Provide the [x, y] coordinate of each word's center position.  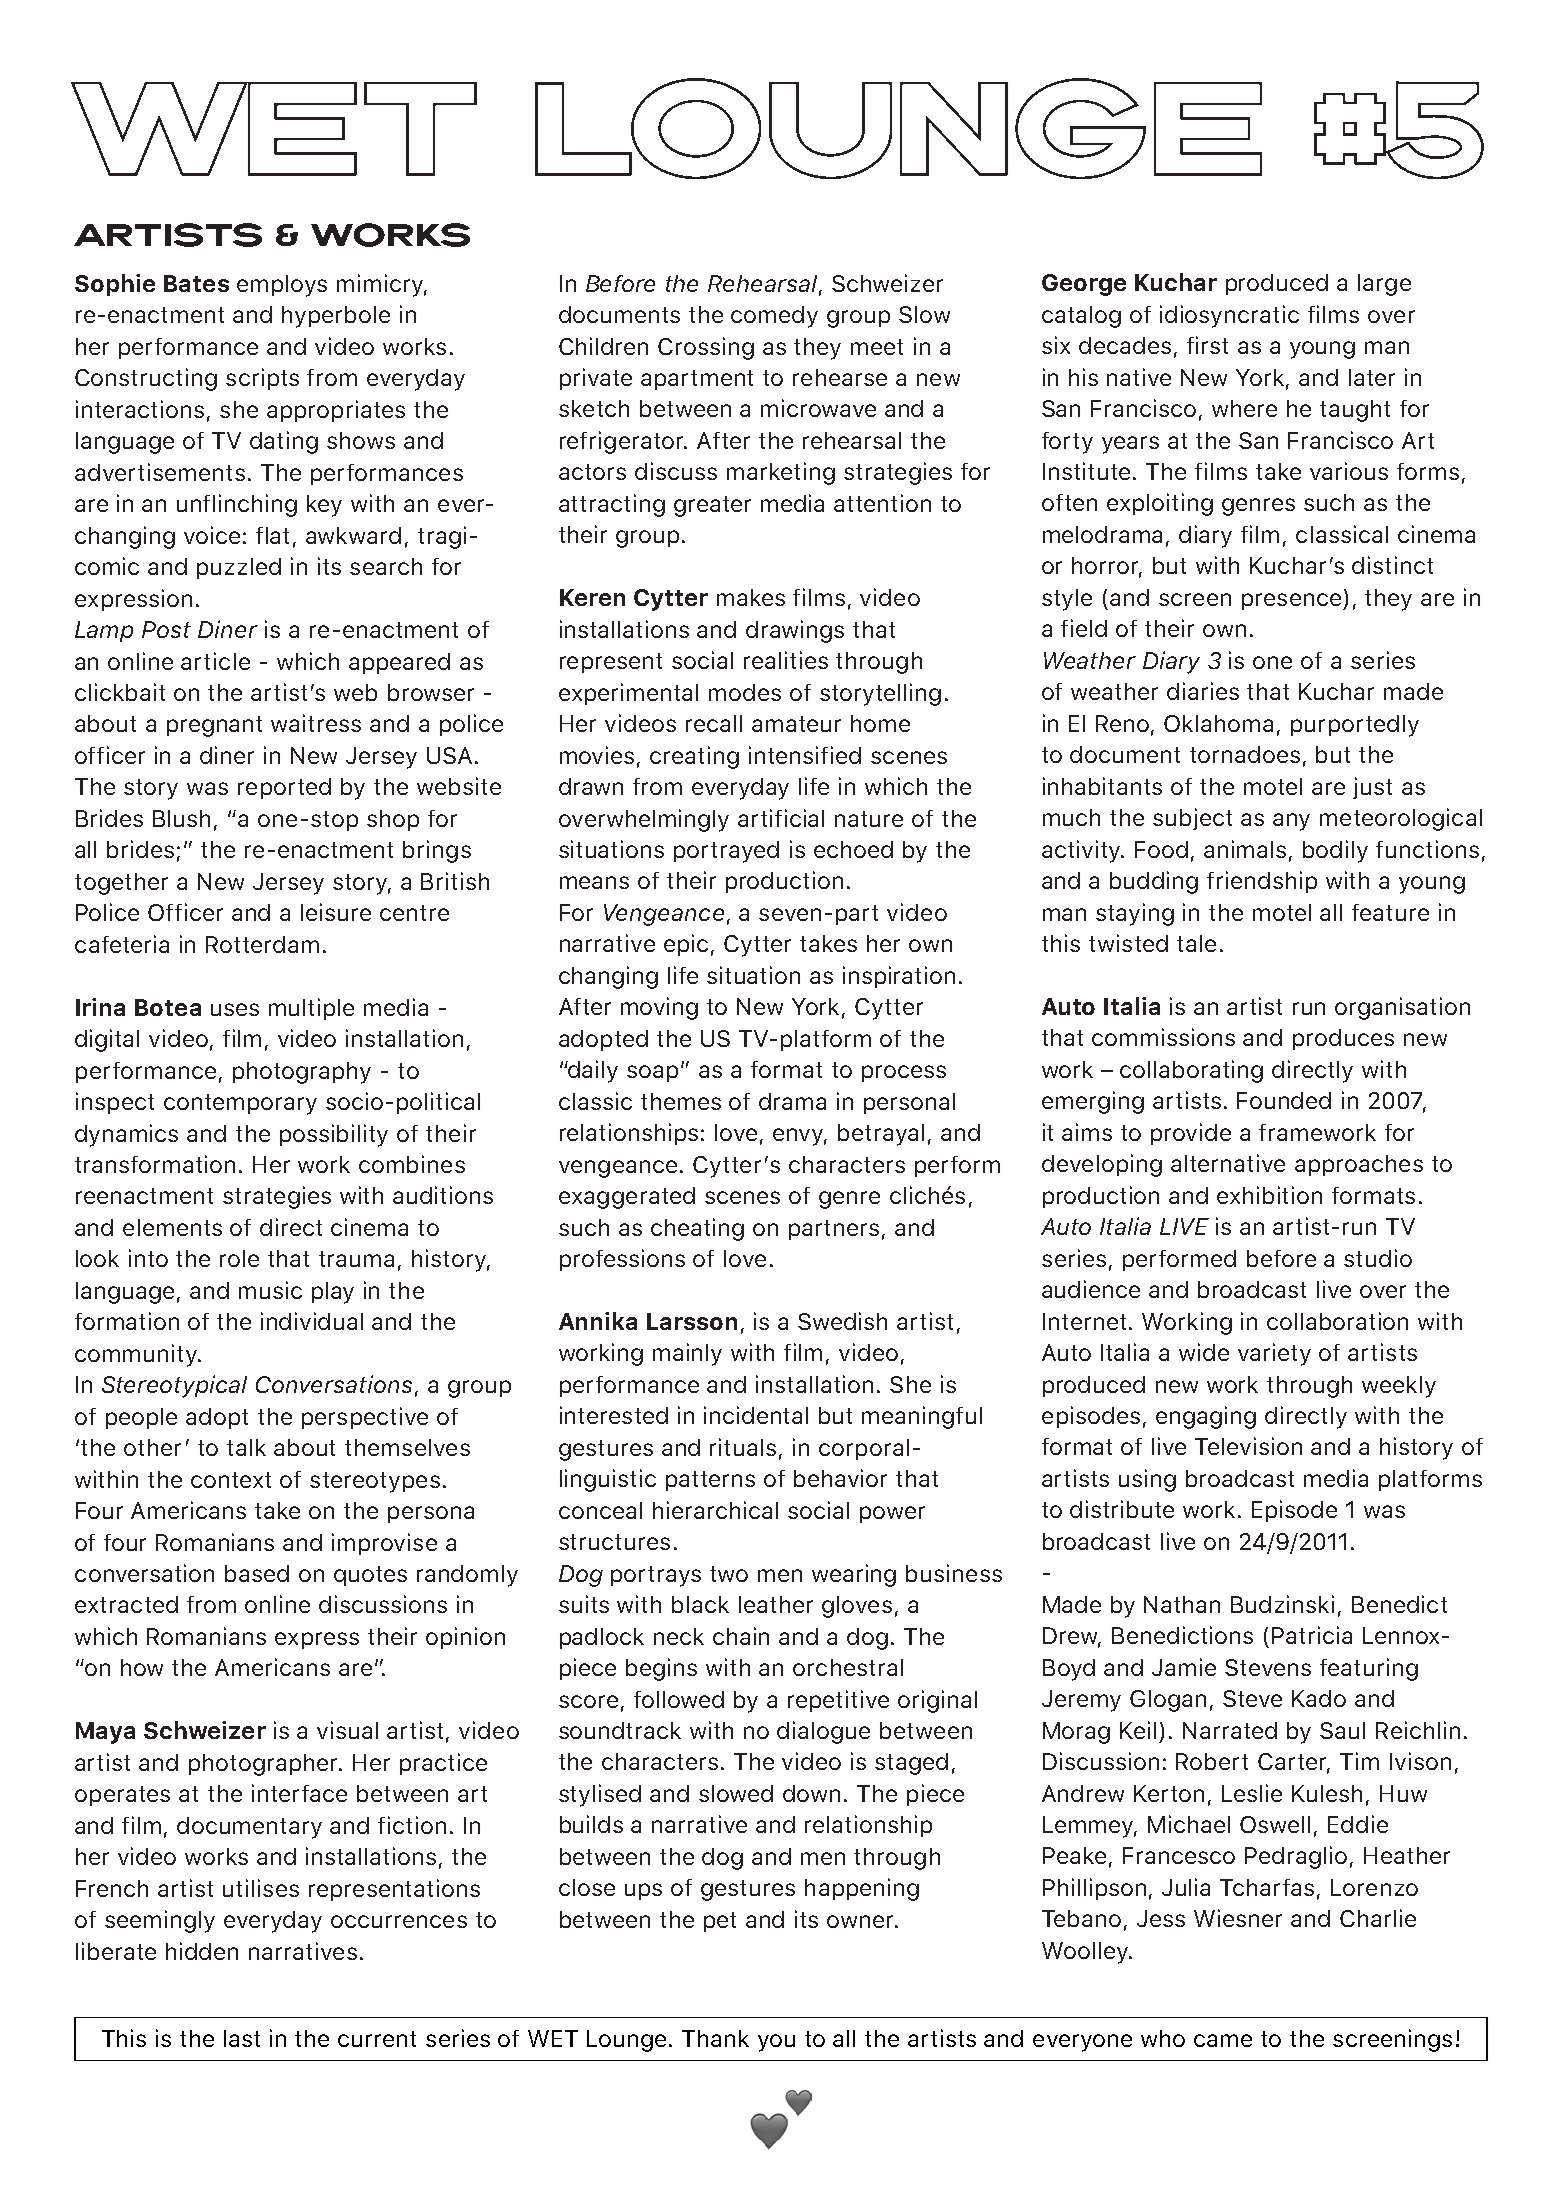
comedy [774, 317]
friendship [1262, 882]
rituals [743, 1447]
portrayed [726, 852]
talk [246, 1447]
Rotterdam [262, 944]
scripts [262, 379]
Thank [715, 2038]
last [242, 2038]
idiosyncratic [1229, 316]
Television [1248, 1446]
